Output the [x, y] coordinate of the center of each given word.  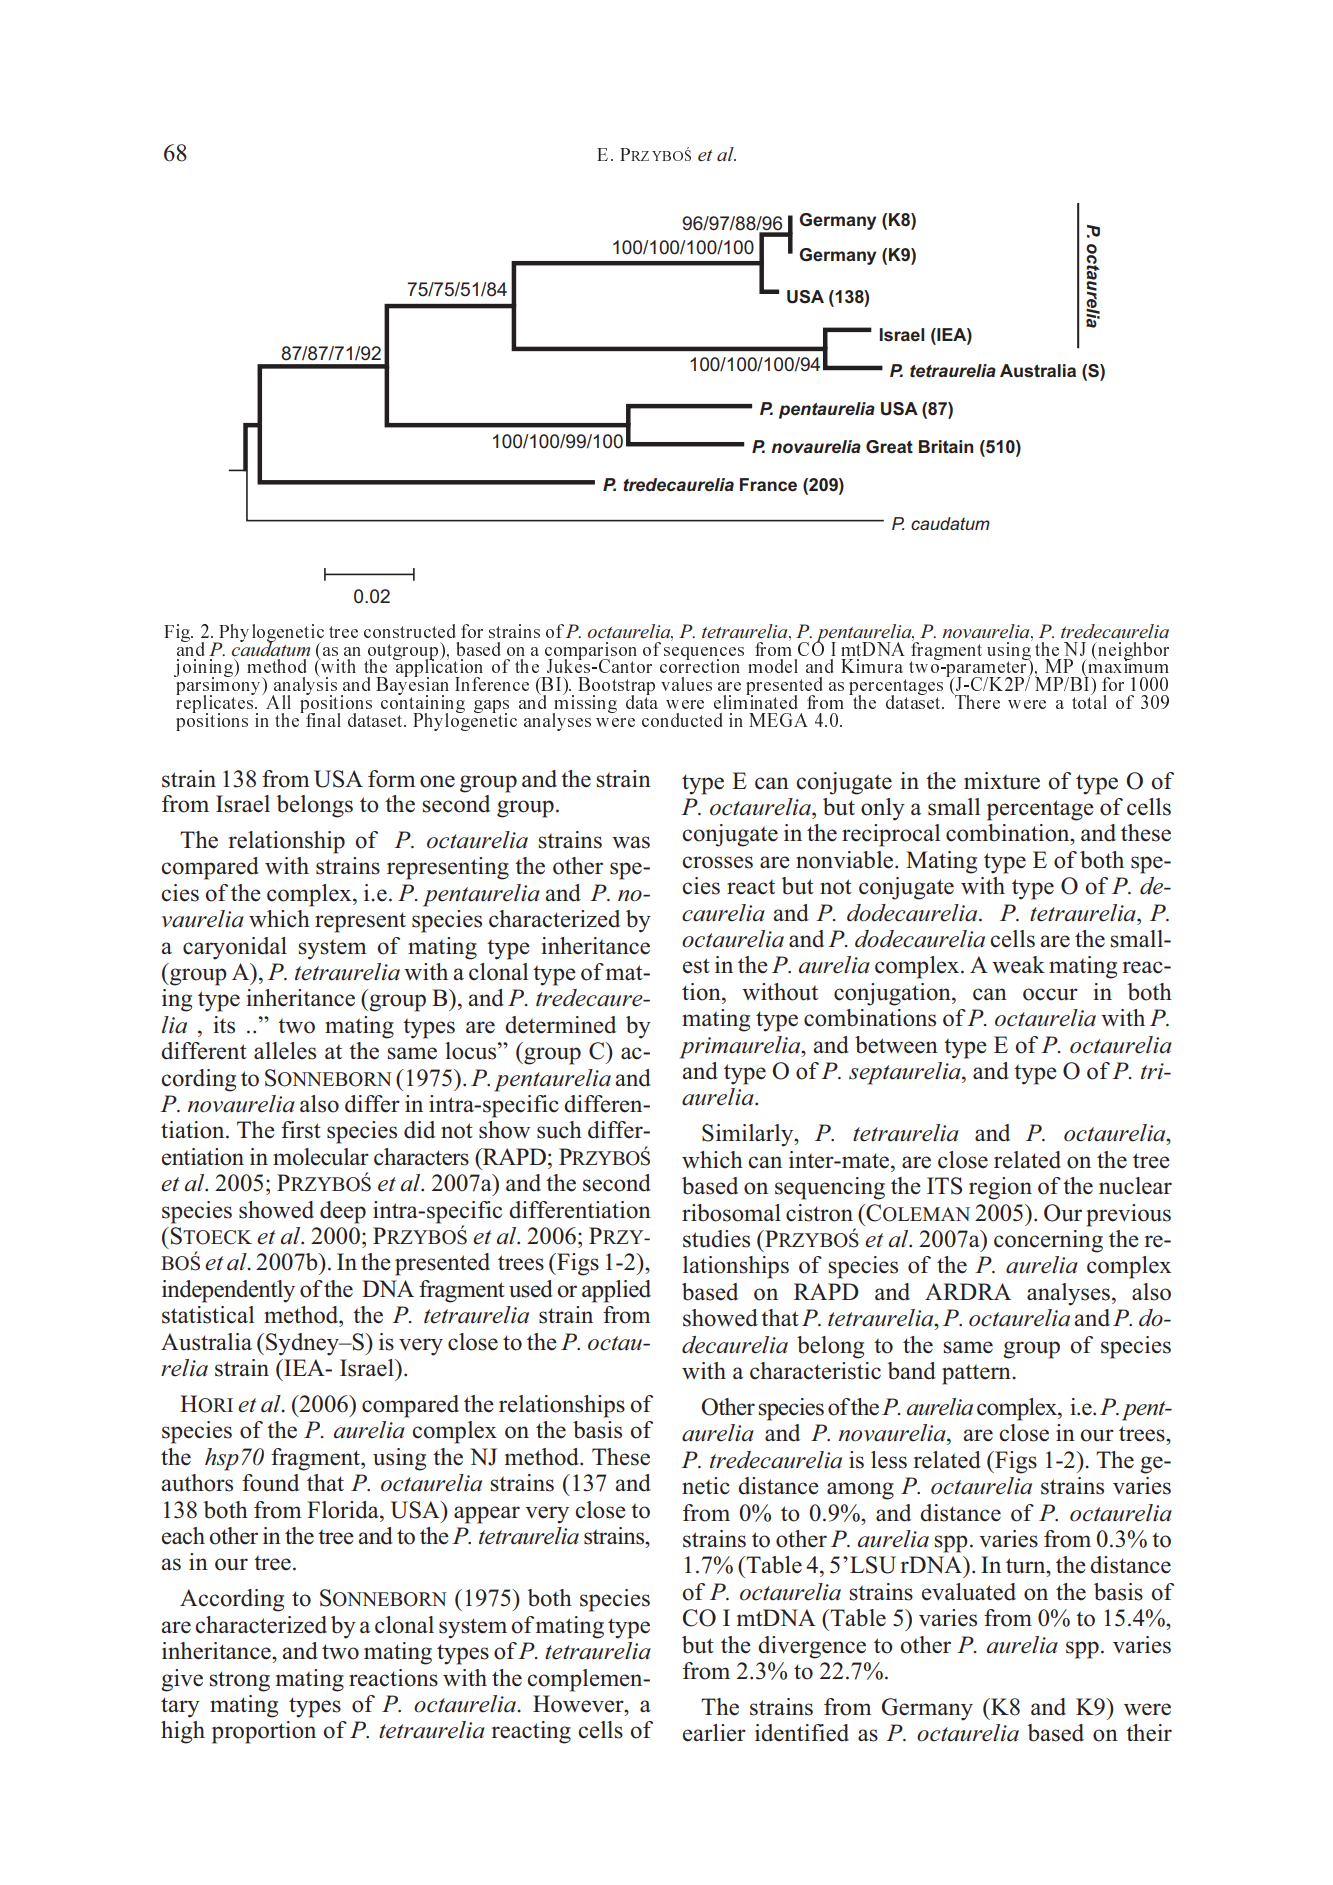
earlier [714, 1733]
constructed [410, 631]
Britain [946, 447]
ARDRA [968, 1291]
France [768, 485]
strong [240, 1681]
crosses [717, 862]
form [391, 779]
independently [228, 1291]
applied [616, 1291]
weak [1018, 965]
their [1149, 1733]
